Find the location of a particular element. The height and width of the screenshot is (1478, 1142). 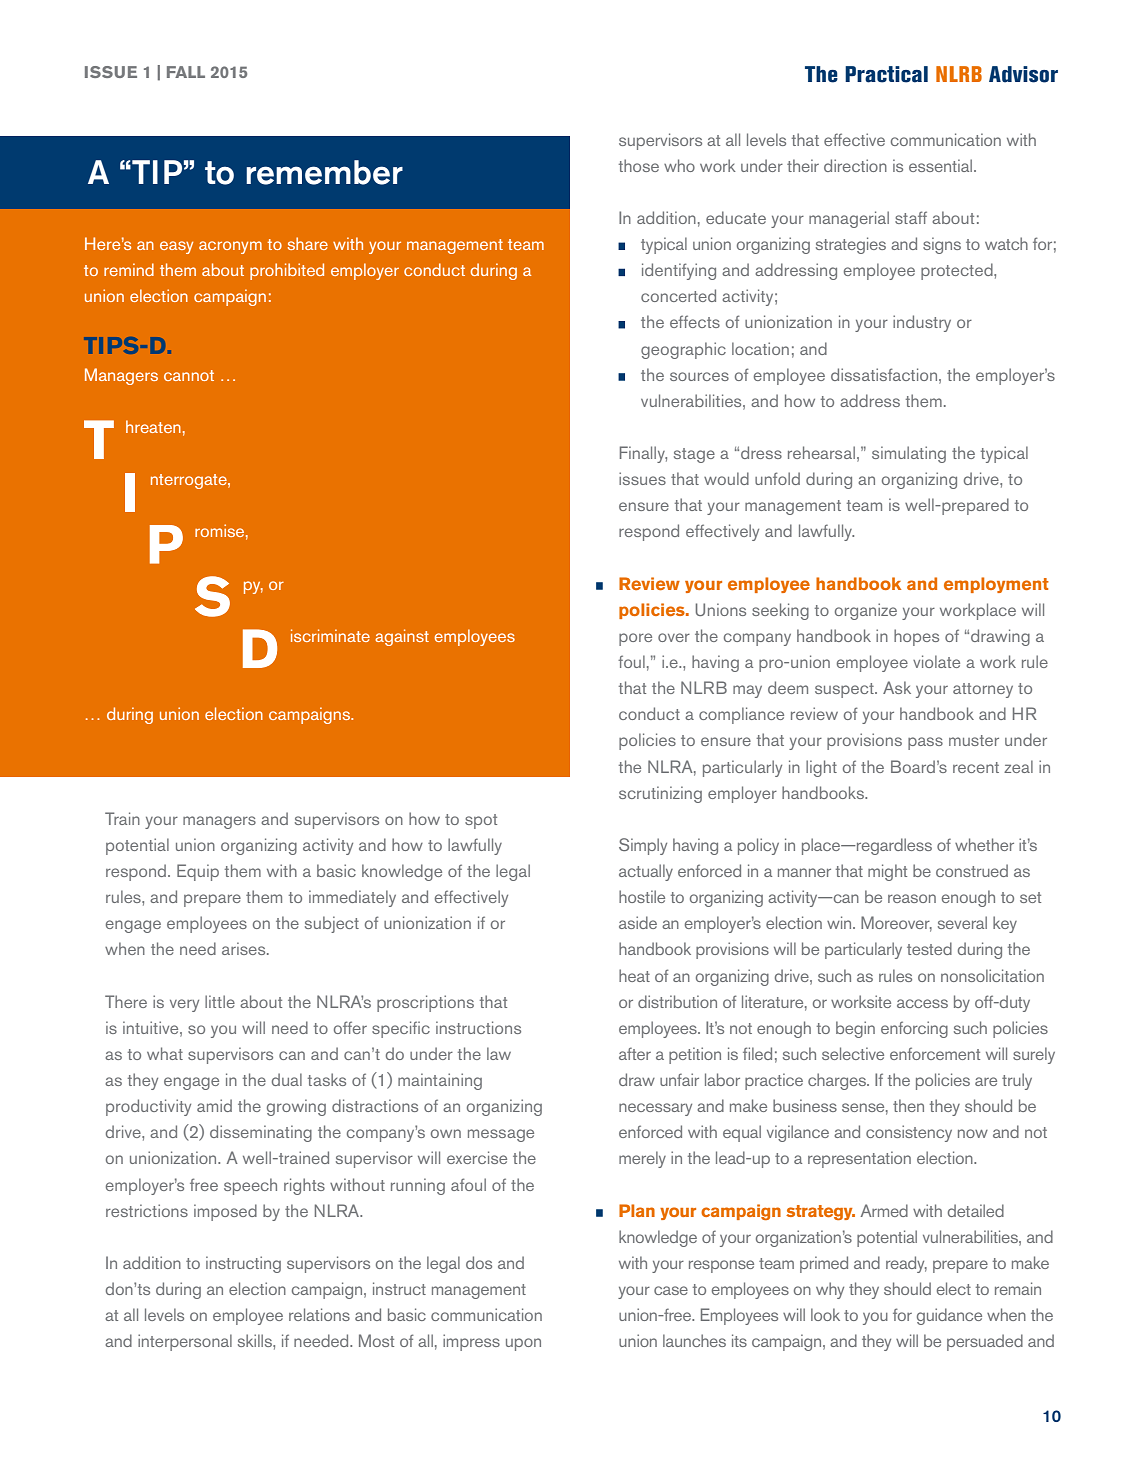

against is located at coordinates (402, 637).
